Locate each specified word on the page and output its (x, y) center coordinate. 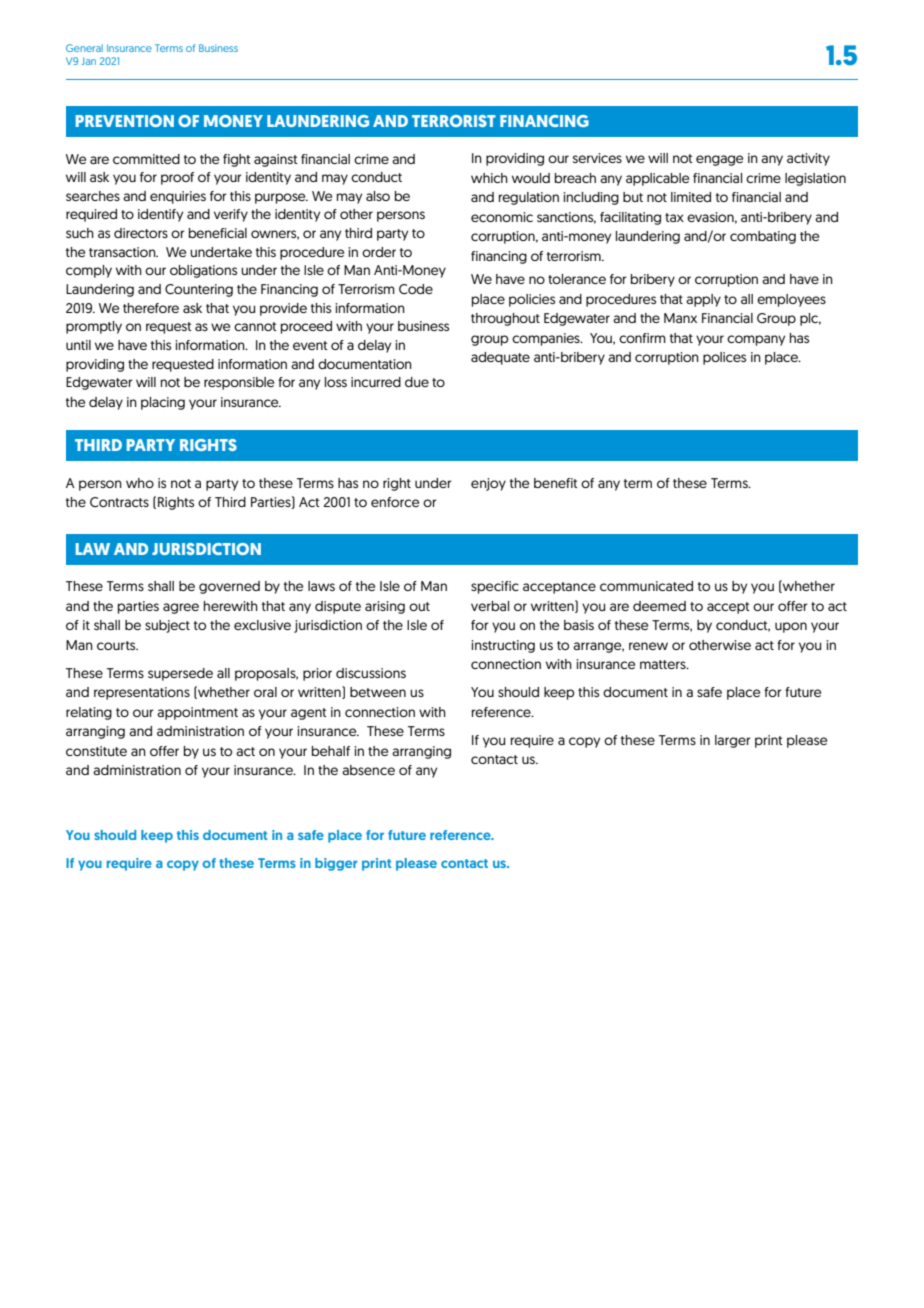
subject (167, 626)
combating (763, 237)
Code (416, 289)
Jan (89, 61)
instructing (503, 646)
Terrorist (454, 121)
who (140, 483)
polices (724, 358)
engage (719, 160)
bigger (336, 864)
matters (664, 664)
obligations (203, 271)
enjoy (488, 484)
